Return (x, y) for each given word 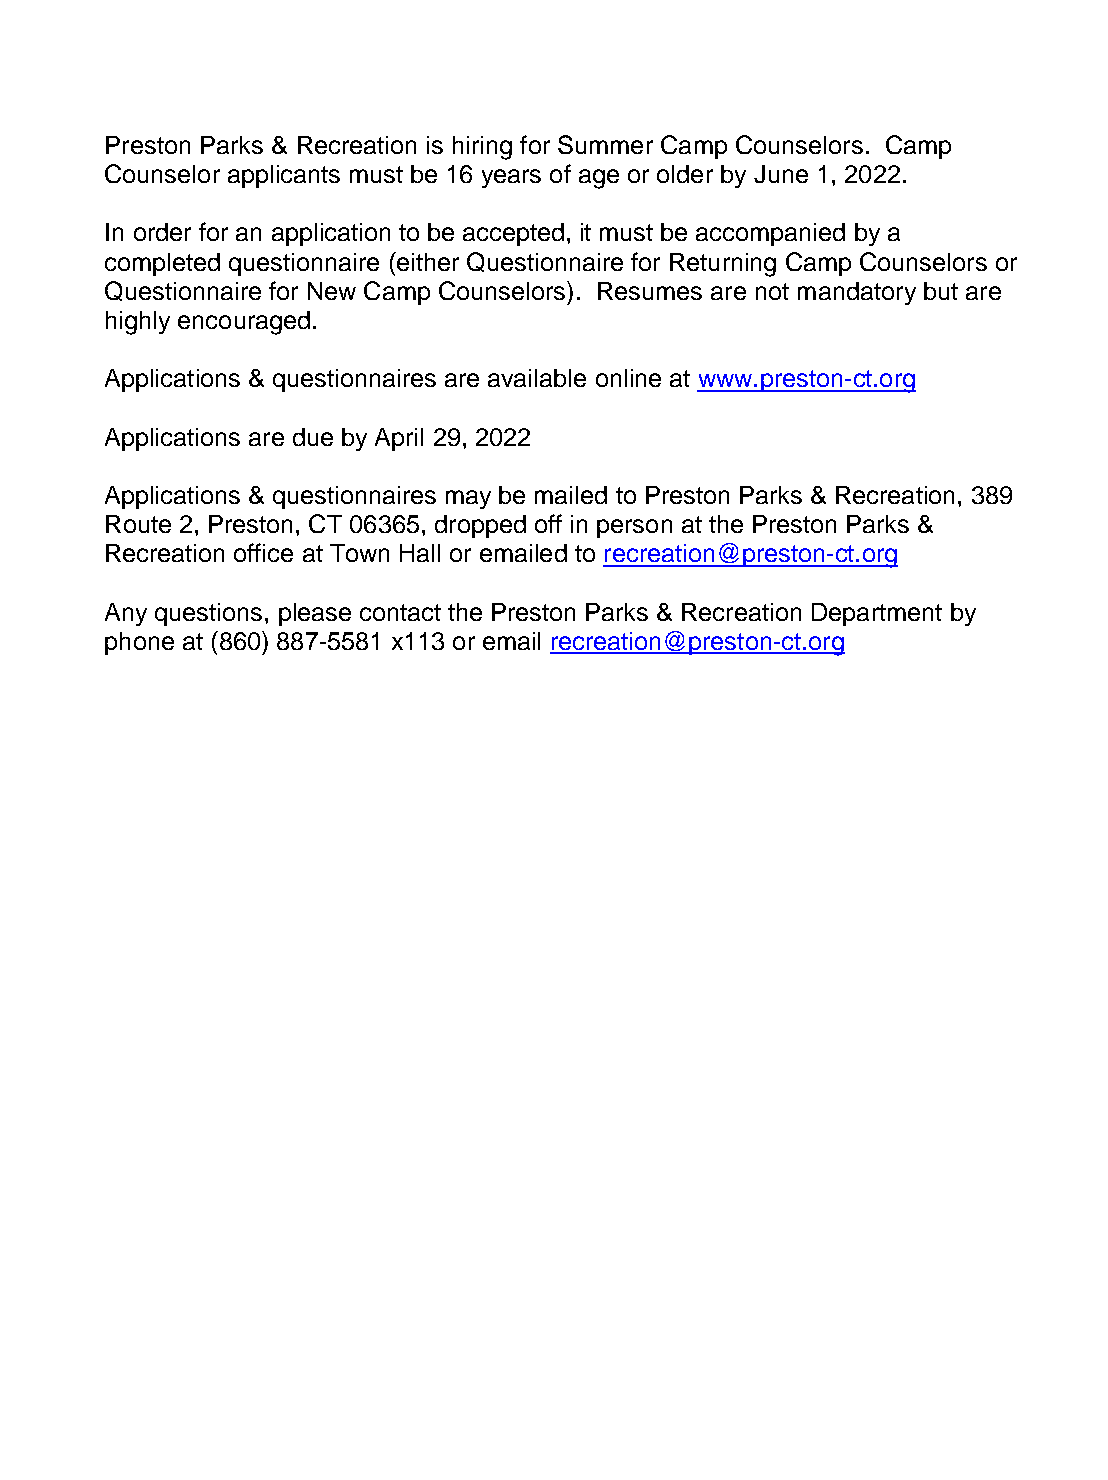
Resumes (650, 291)
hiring (482, 148)
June (781, 174)
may (468, 499)
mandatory (857, 293)
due (313, 437)
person (634, 528)
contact (400, 612)
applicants (284, 176)
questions (208, 614)
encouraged (244, 323)
